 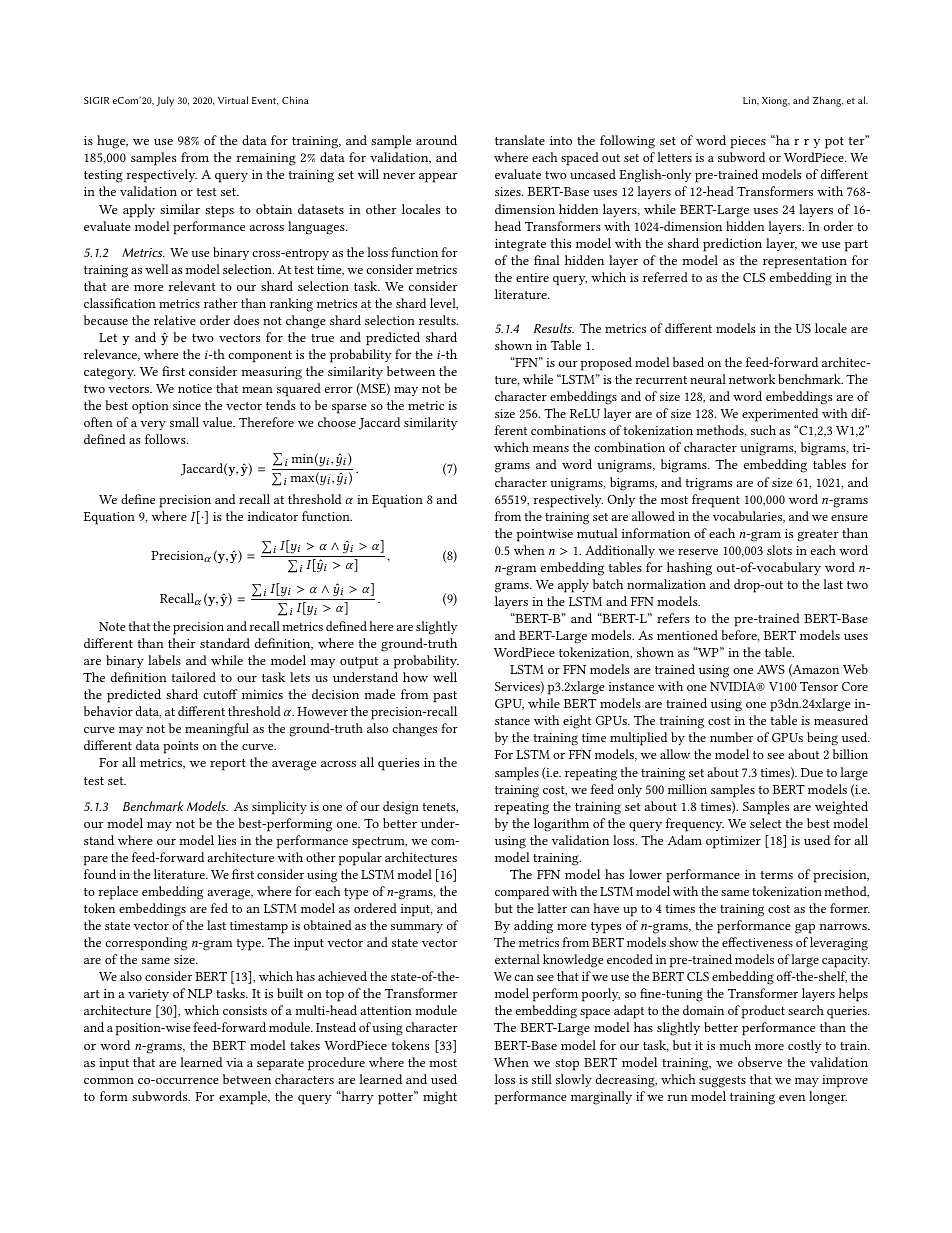 I want to click on pieces, so click(x=748, y=142).
